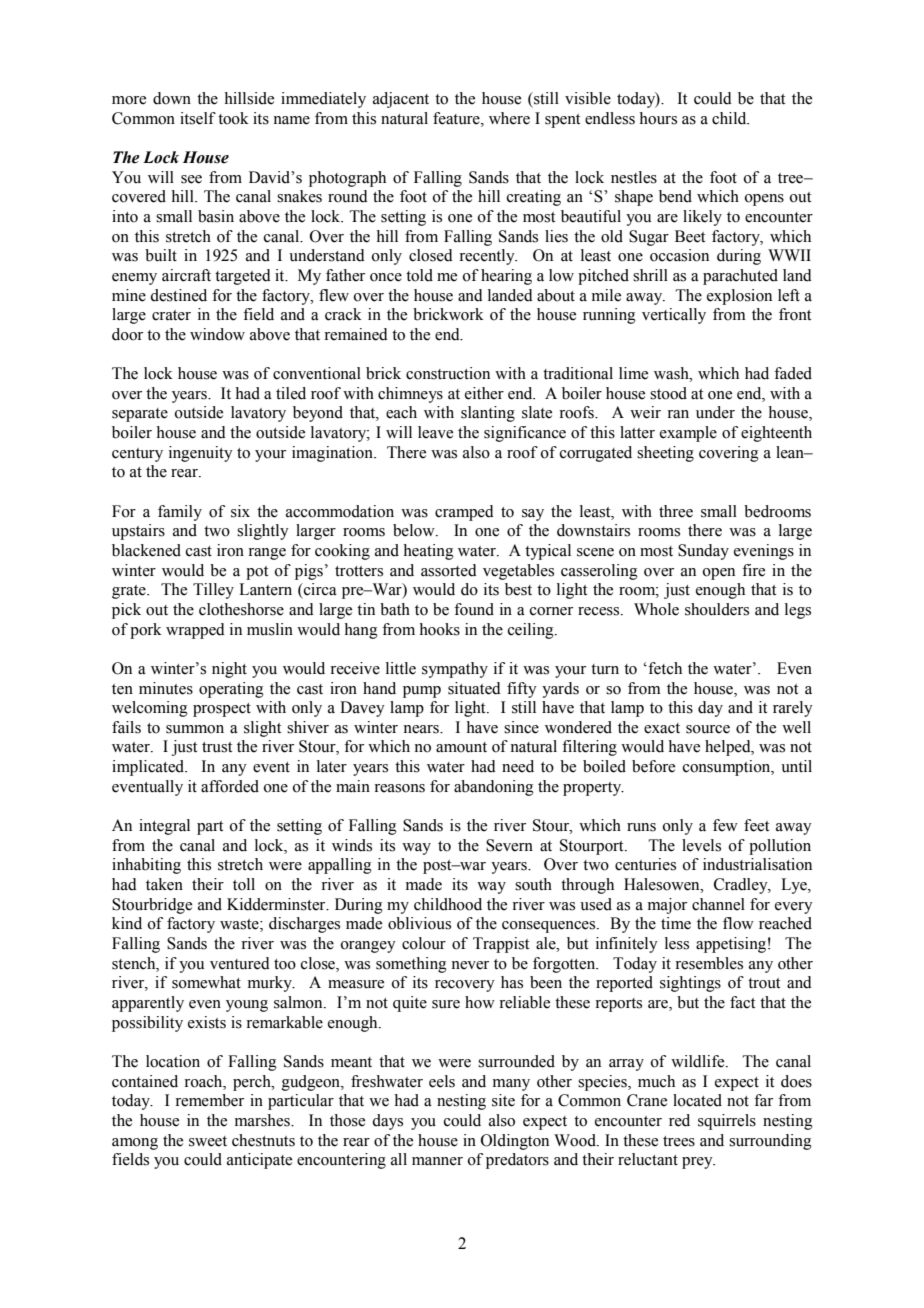 The width and height of the document is (924, 1308). Describe the element at coordinates (674, 316) in the document. I see `vertically` at that location.
